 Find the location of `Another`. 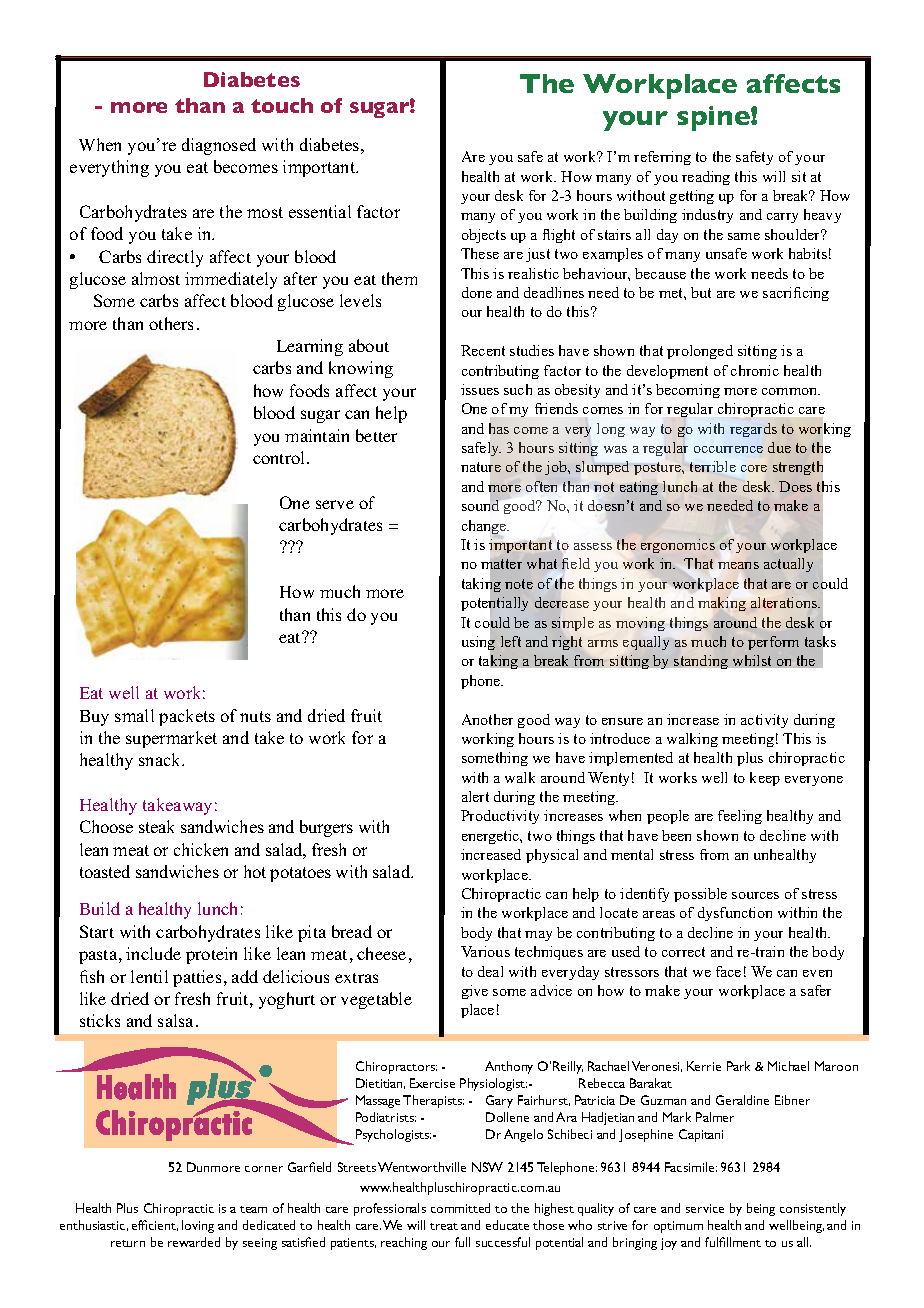

Another is located at coordinates (487, 719).
